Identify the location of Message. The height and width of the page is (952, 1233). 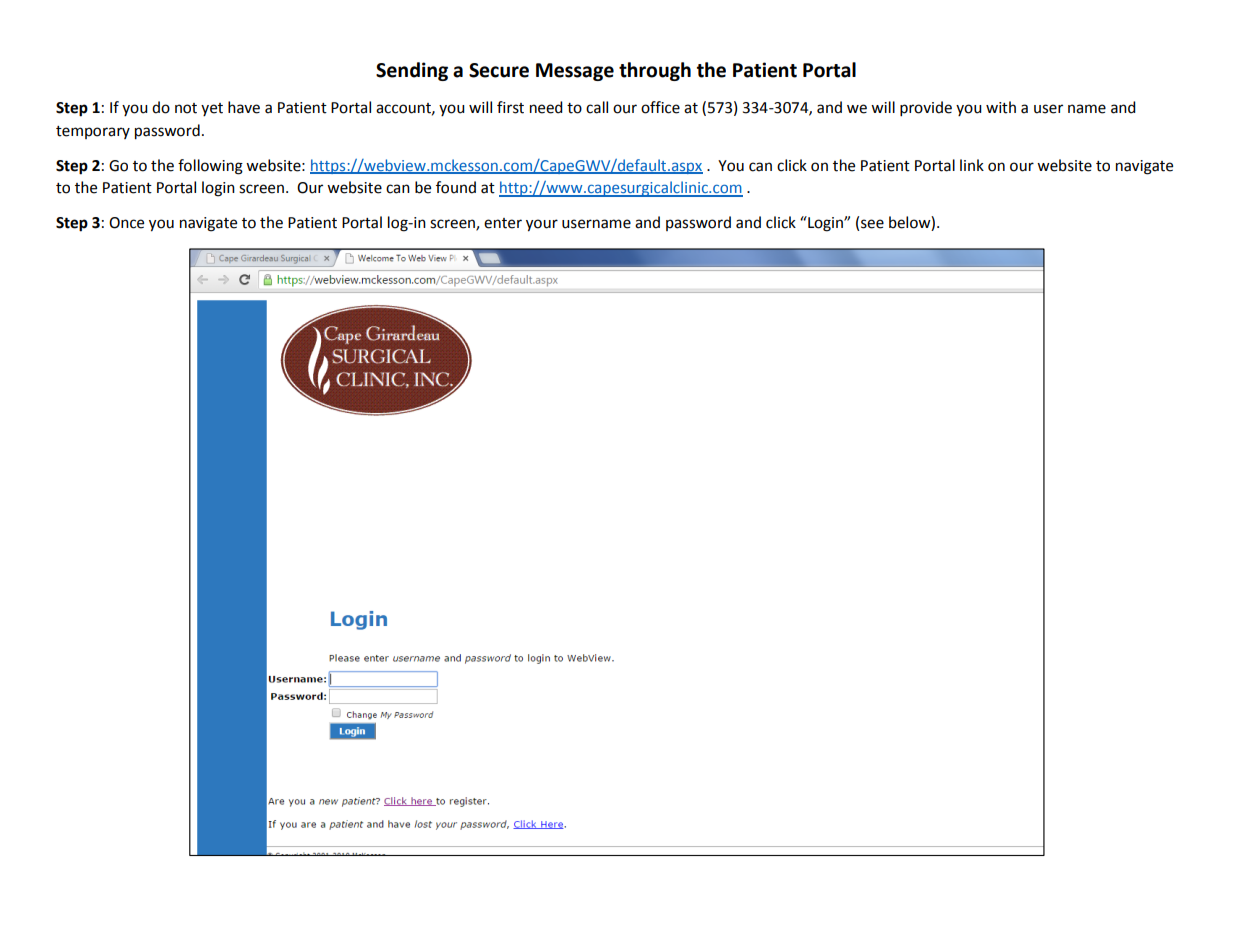
(575, 72).
